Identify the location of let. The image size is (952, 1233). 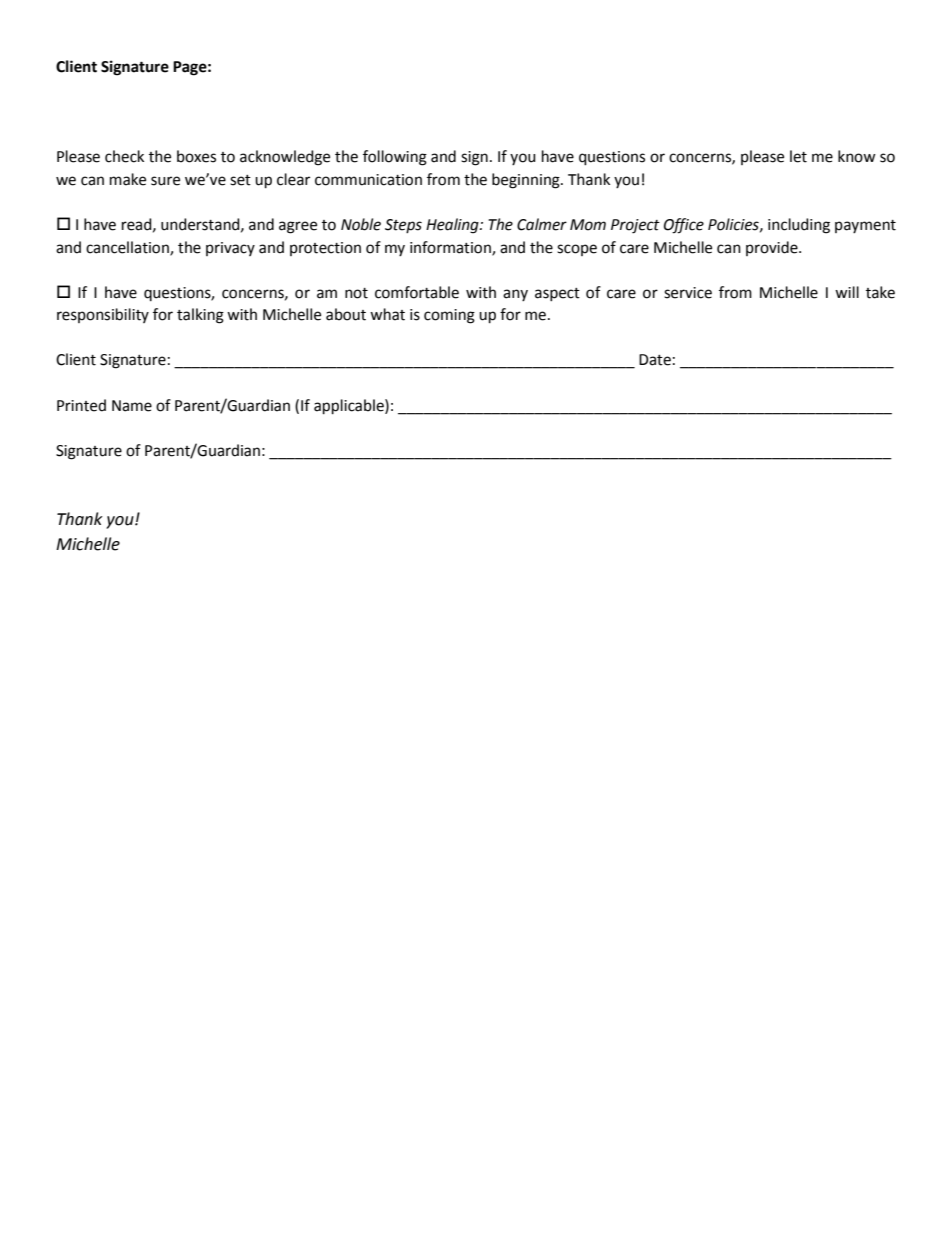
(798, 156).
